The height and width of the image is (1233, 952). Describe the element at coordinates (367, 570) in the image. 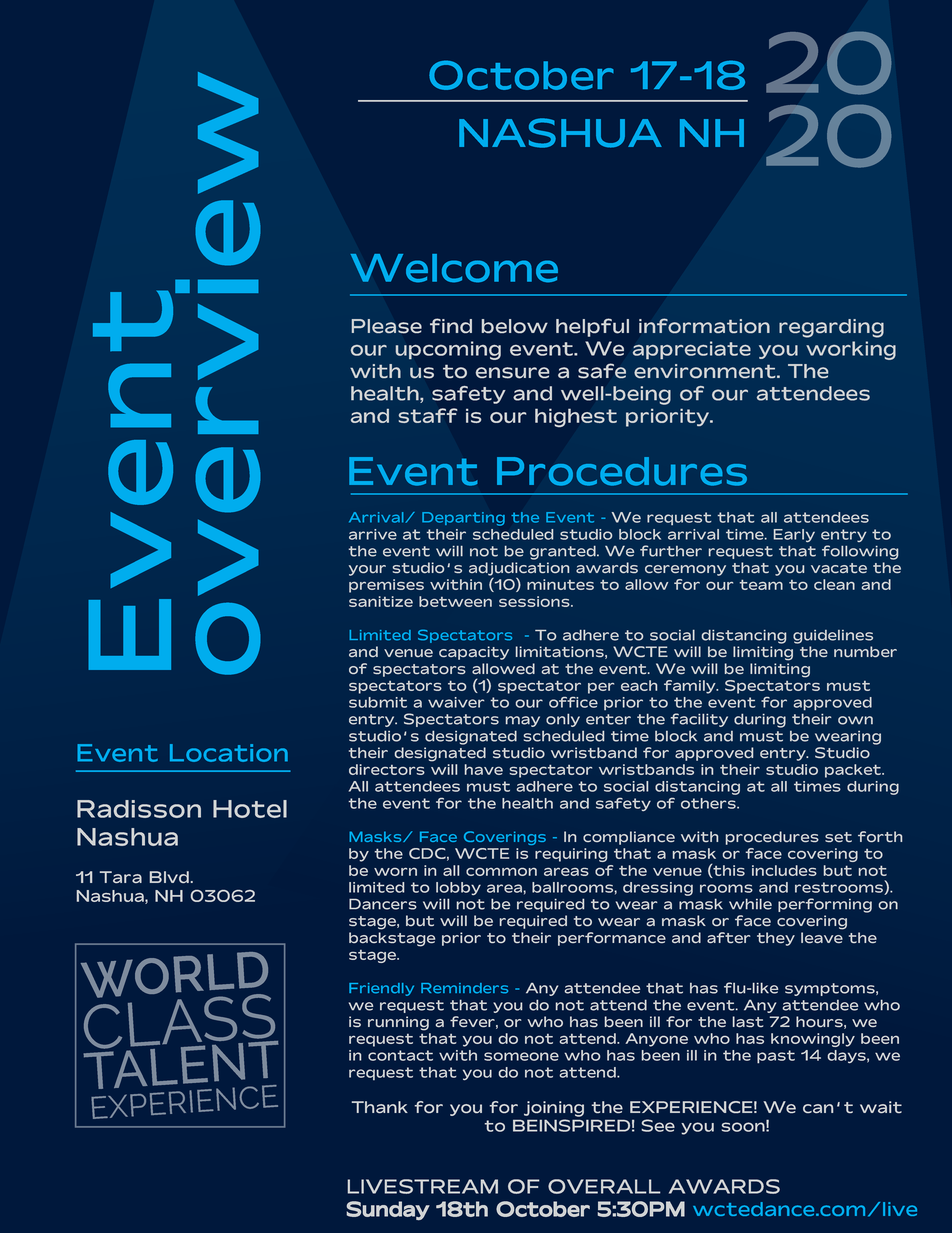

I see `your` at that location.
